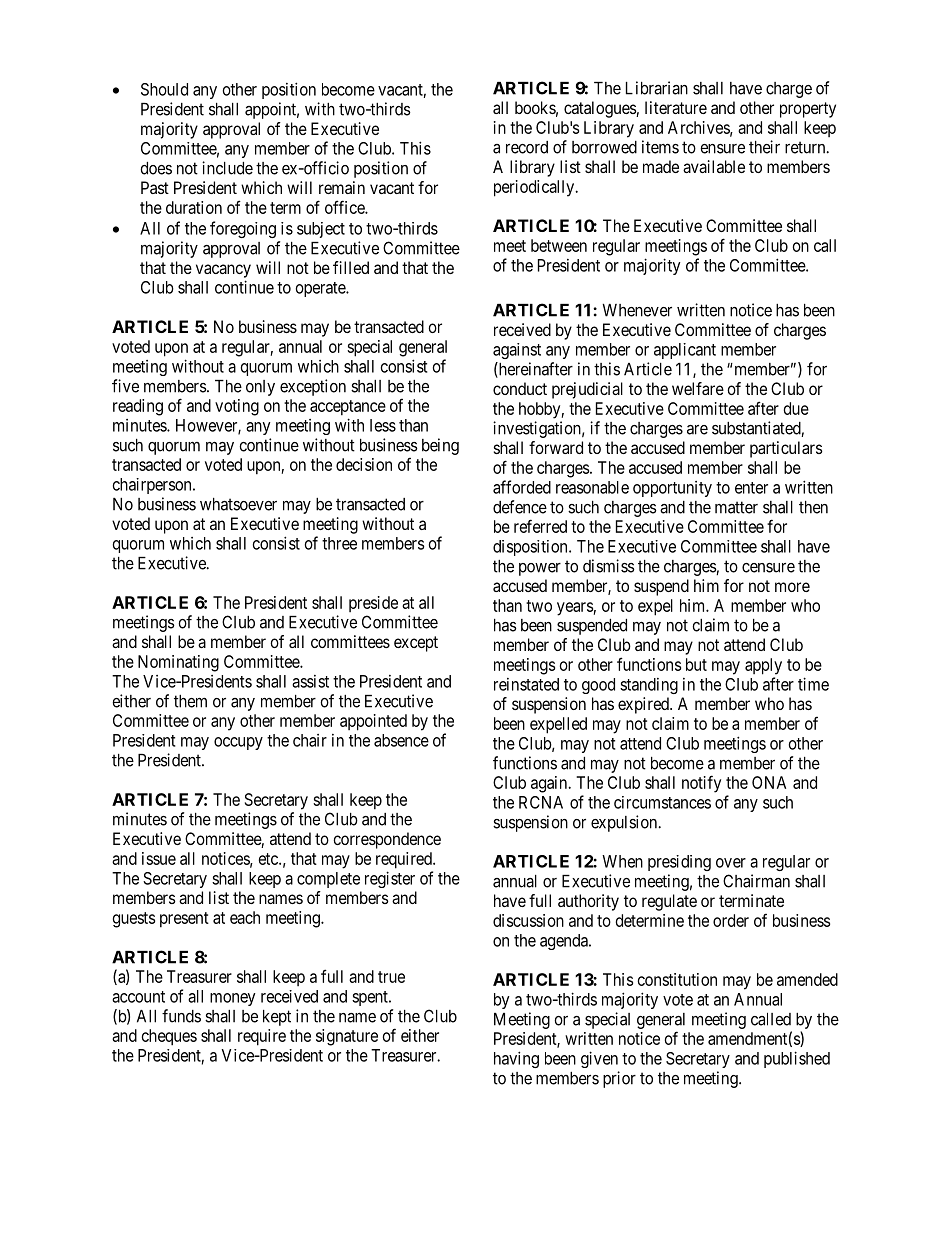  What do you see at coordinates (540, 569) in the page?
I see `power` at bounding box center [540, 569].
